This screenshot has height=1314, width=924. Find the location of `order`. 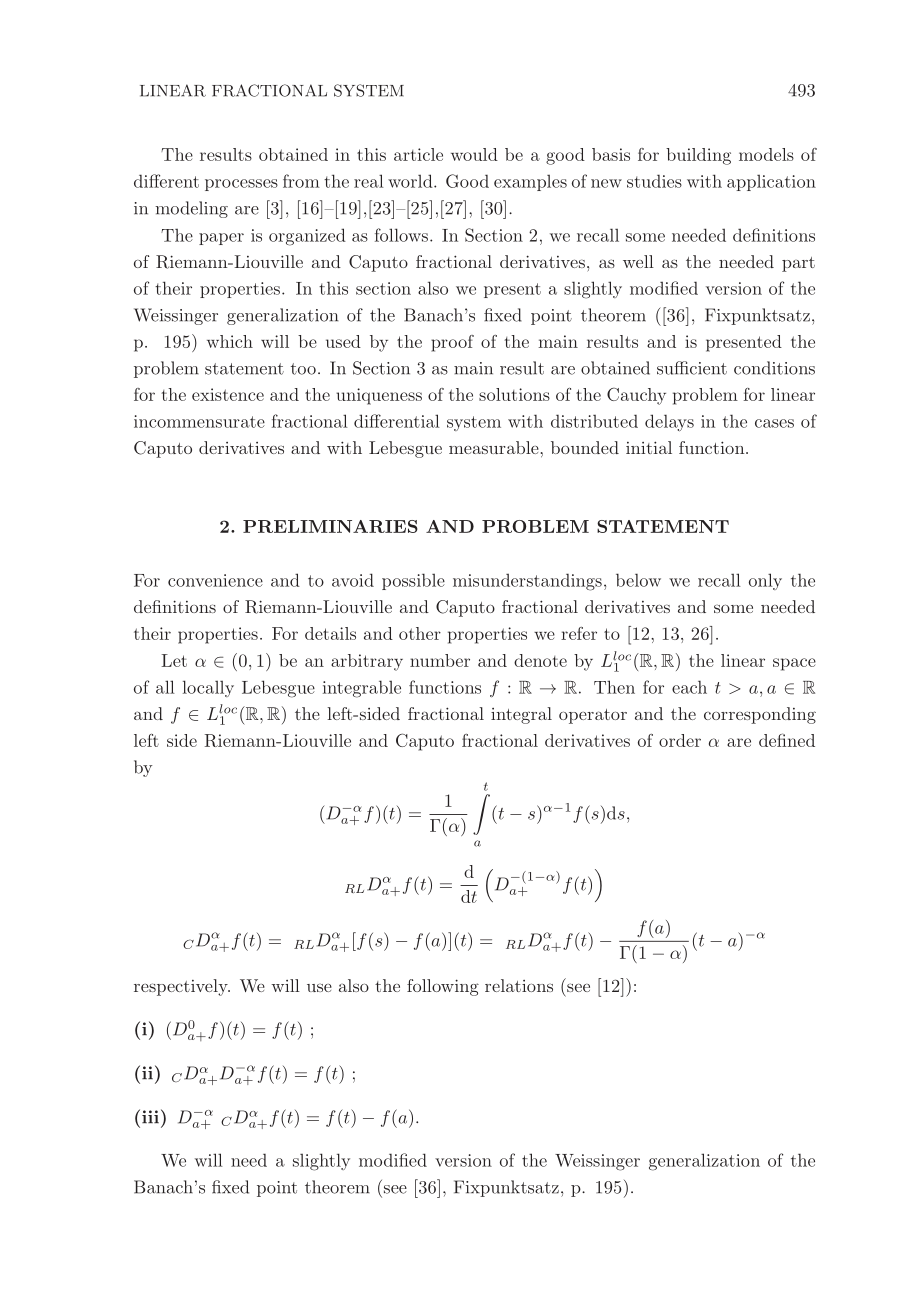

order is located at coordinates (680, 740).
